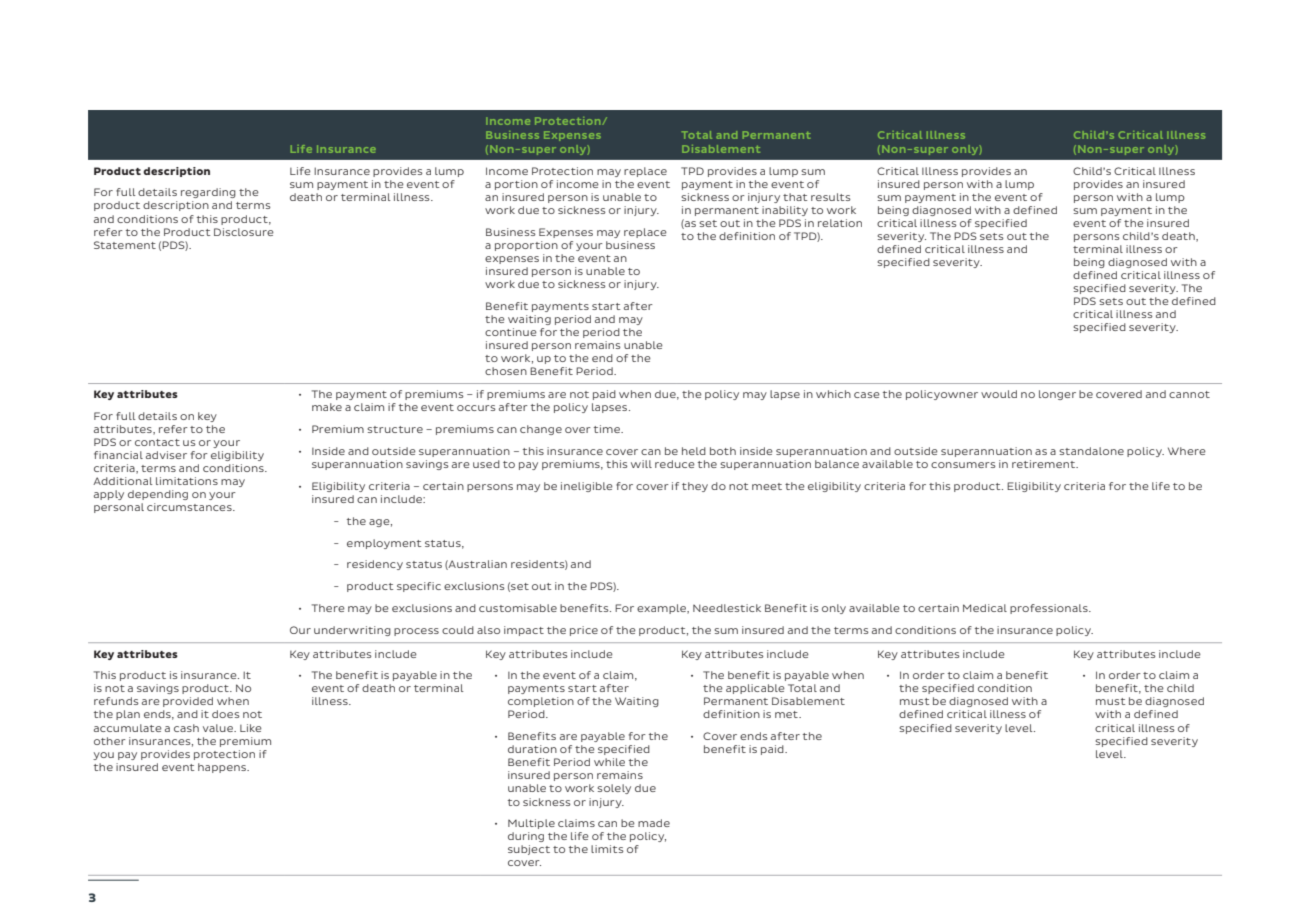 The height and width of the page is (924, 1308). Describe the element at coordinates (1057, 395) in the page. I see `longer` at that location.
